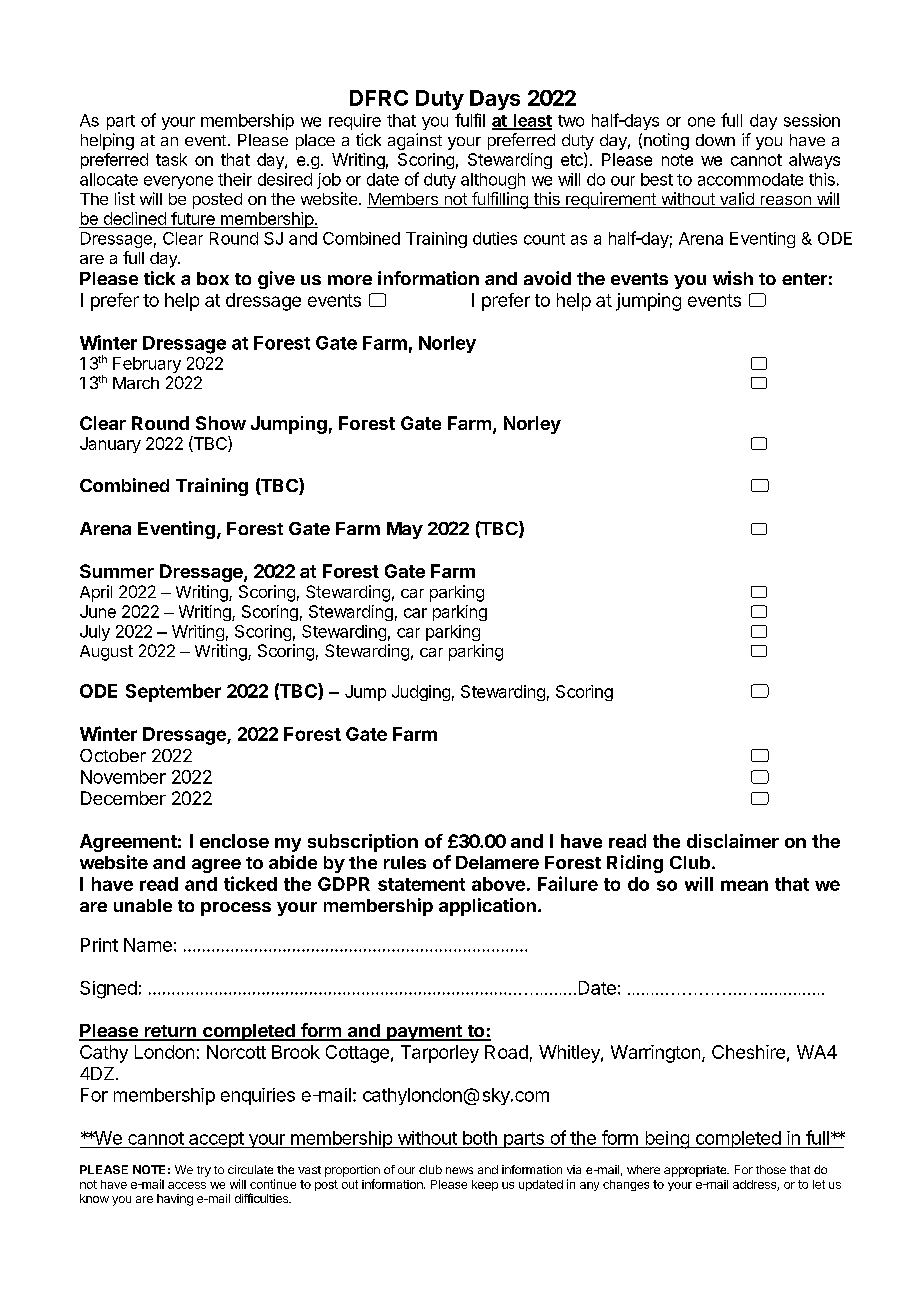  What do you see at coordinates (405, 530) in the screenshot?
I see `May` at bounding box center [405, 530].
